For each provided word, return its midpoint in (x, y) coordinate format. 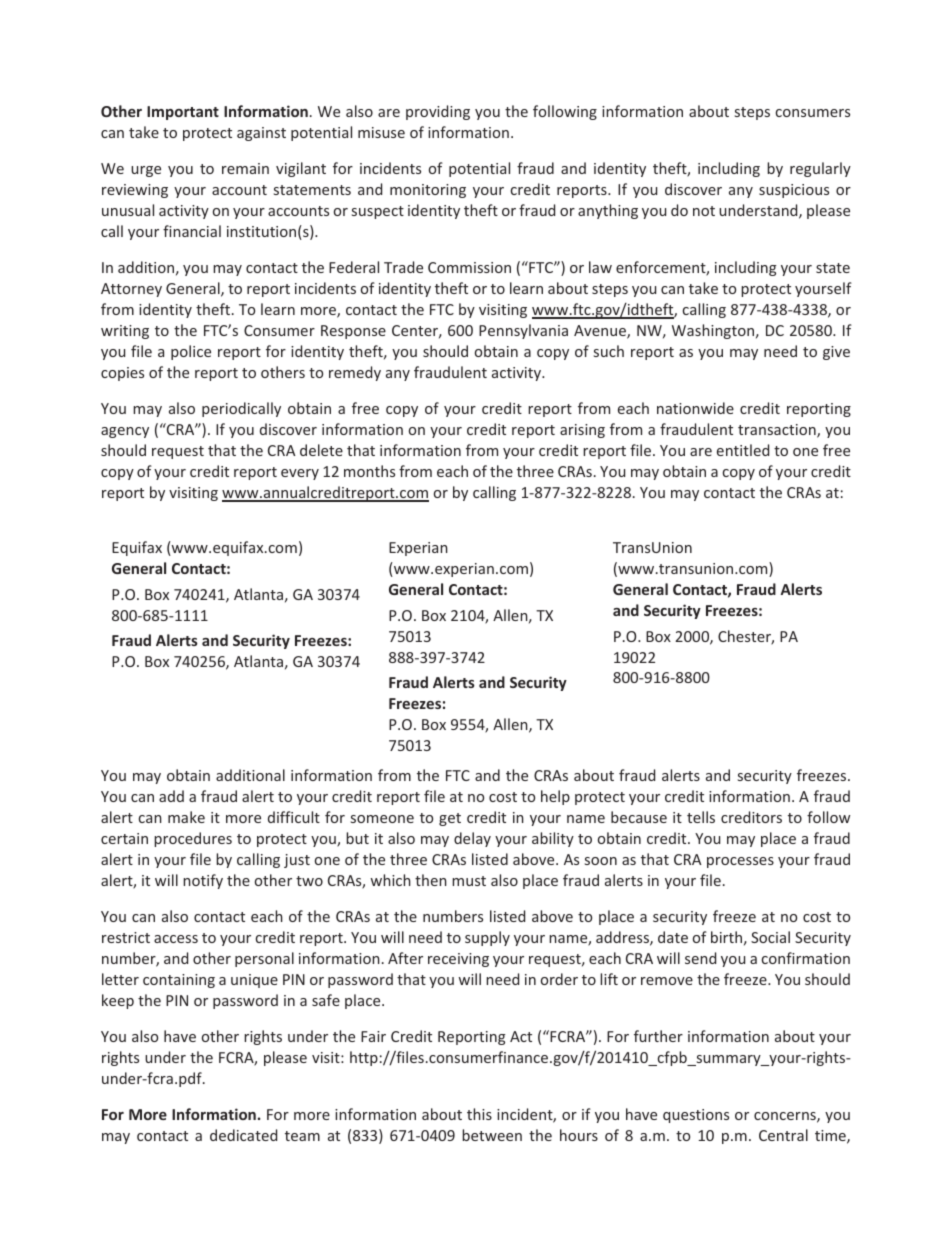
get (450, 819)
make (186, 817)
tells (701, 817)
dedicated (243, 1135)
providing (438, 112)
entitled (743, 450)
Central (783, 1135)
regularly (820, 169)
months (369, 471)
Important (183, 113)
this (479, 1114)
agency (125, 432)
